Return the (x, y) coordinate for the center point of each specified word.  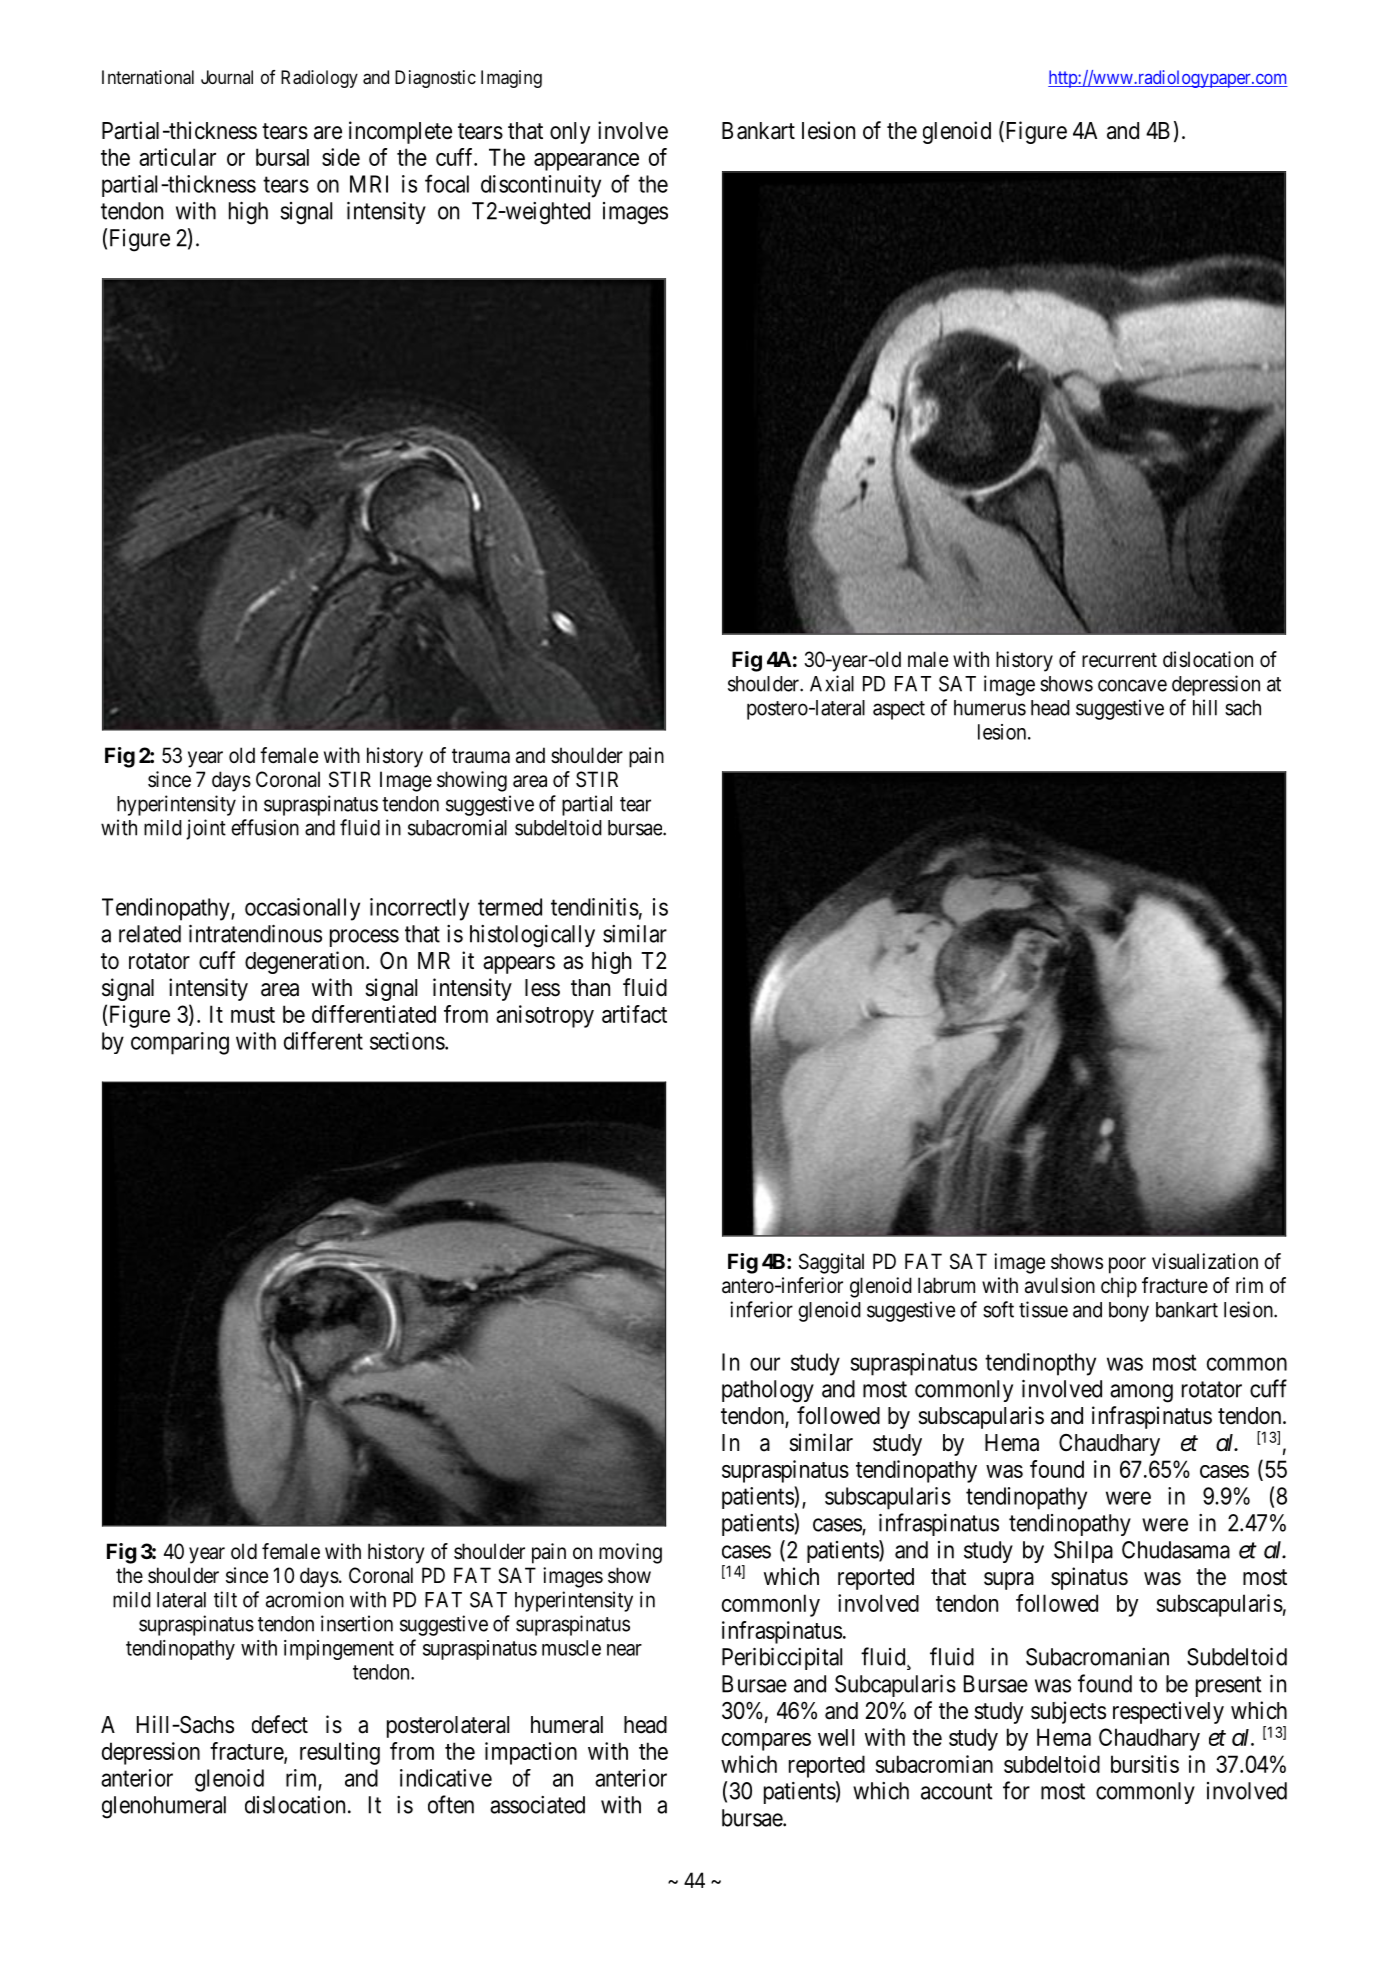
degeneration (306, 962)
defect (280, 1724)
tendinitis (595, 907)
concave (1132, 685)
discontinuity (541, 186)
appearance (586, 162)
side (341, 157)
